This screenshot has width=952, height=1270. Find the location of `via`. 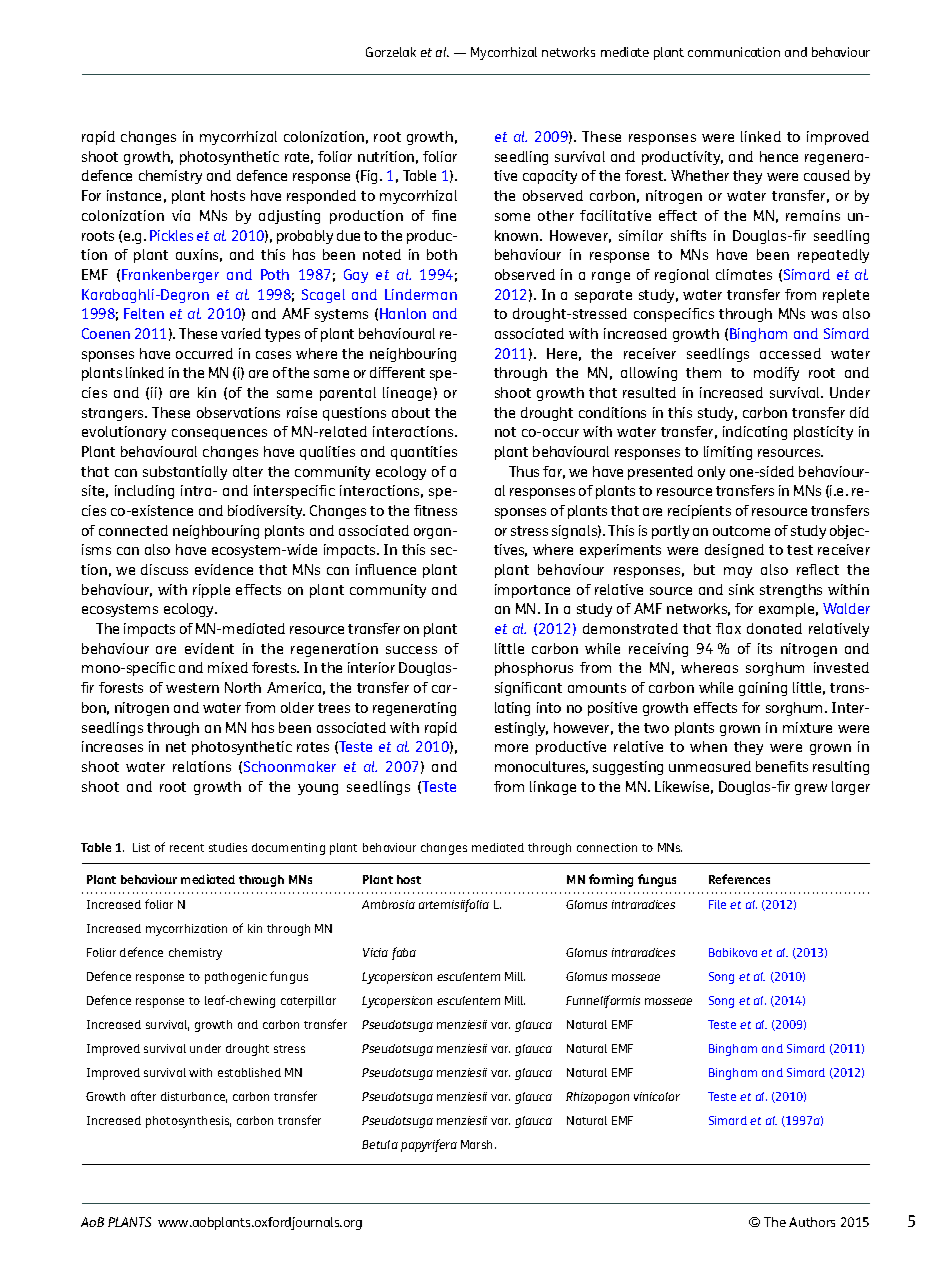

via is located at coordinates (181, 215).
